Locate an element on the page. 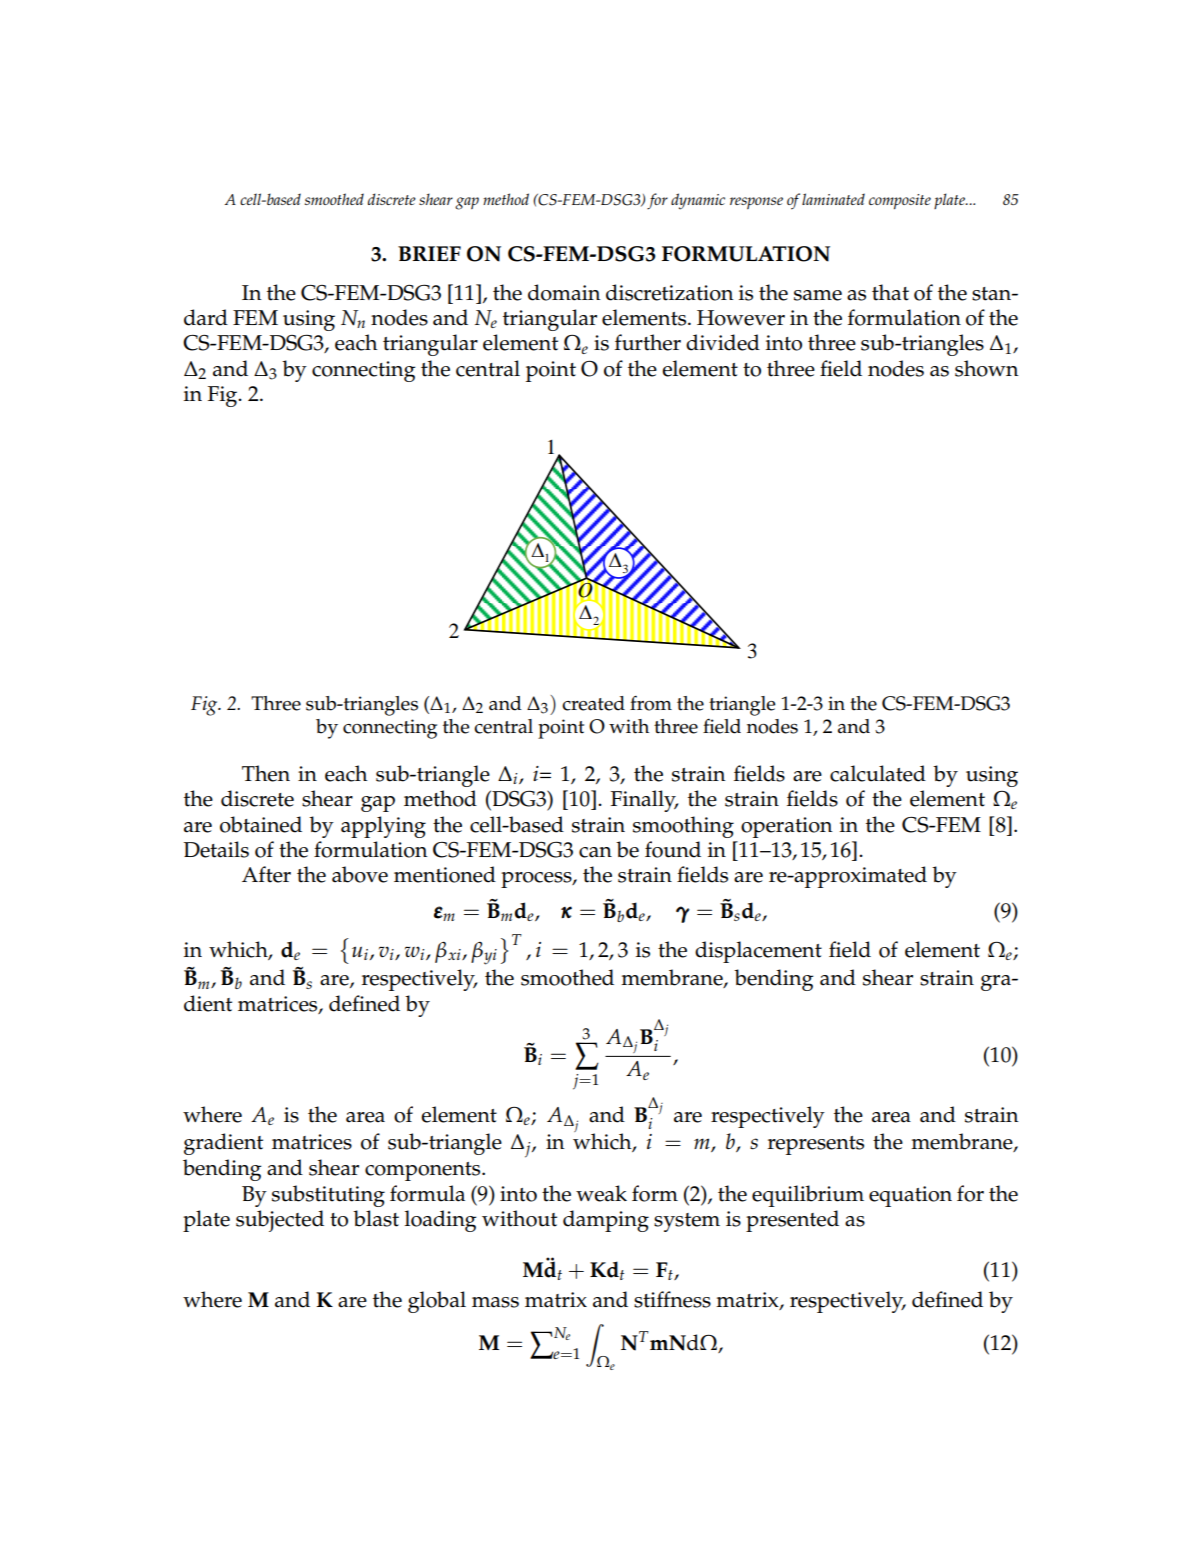  However is located at coordinates (741, 318).
